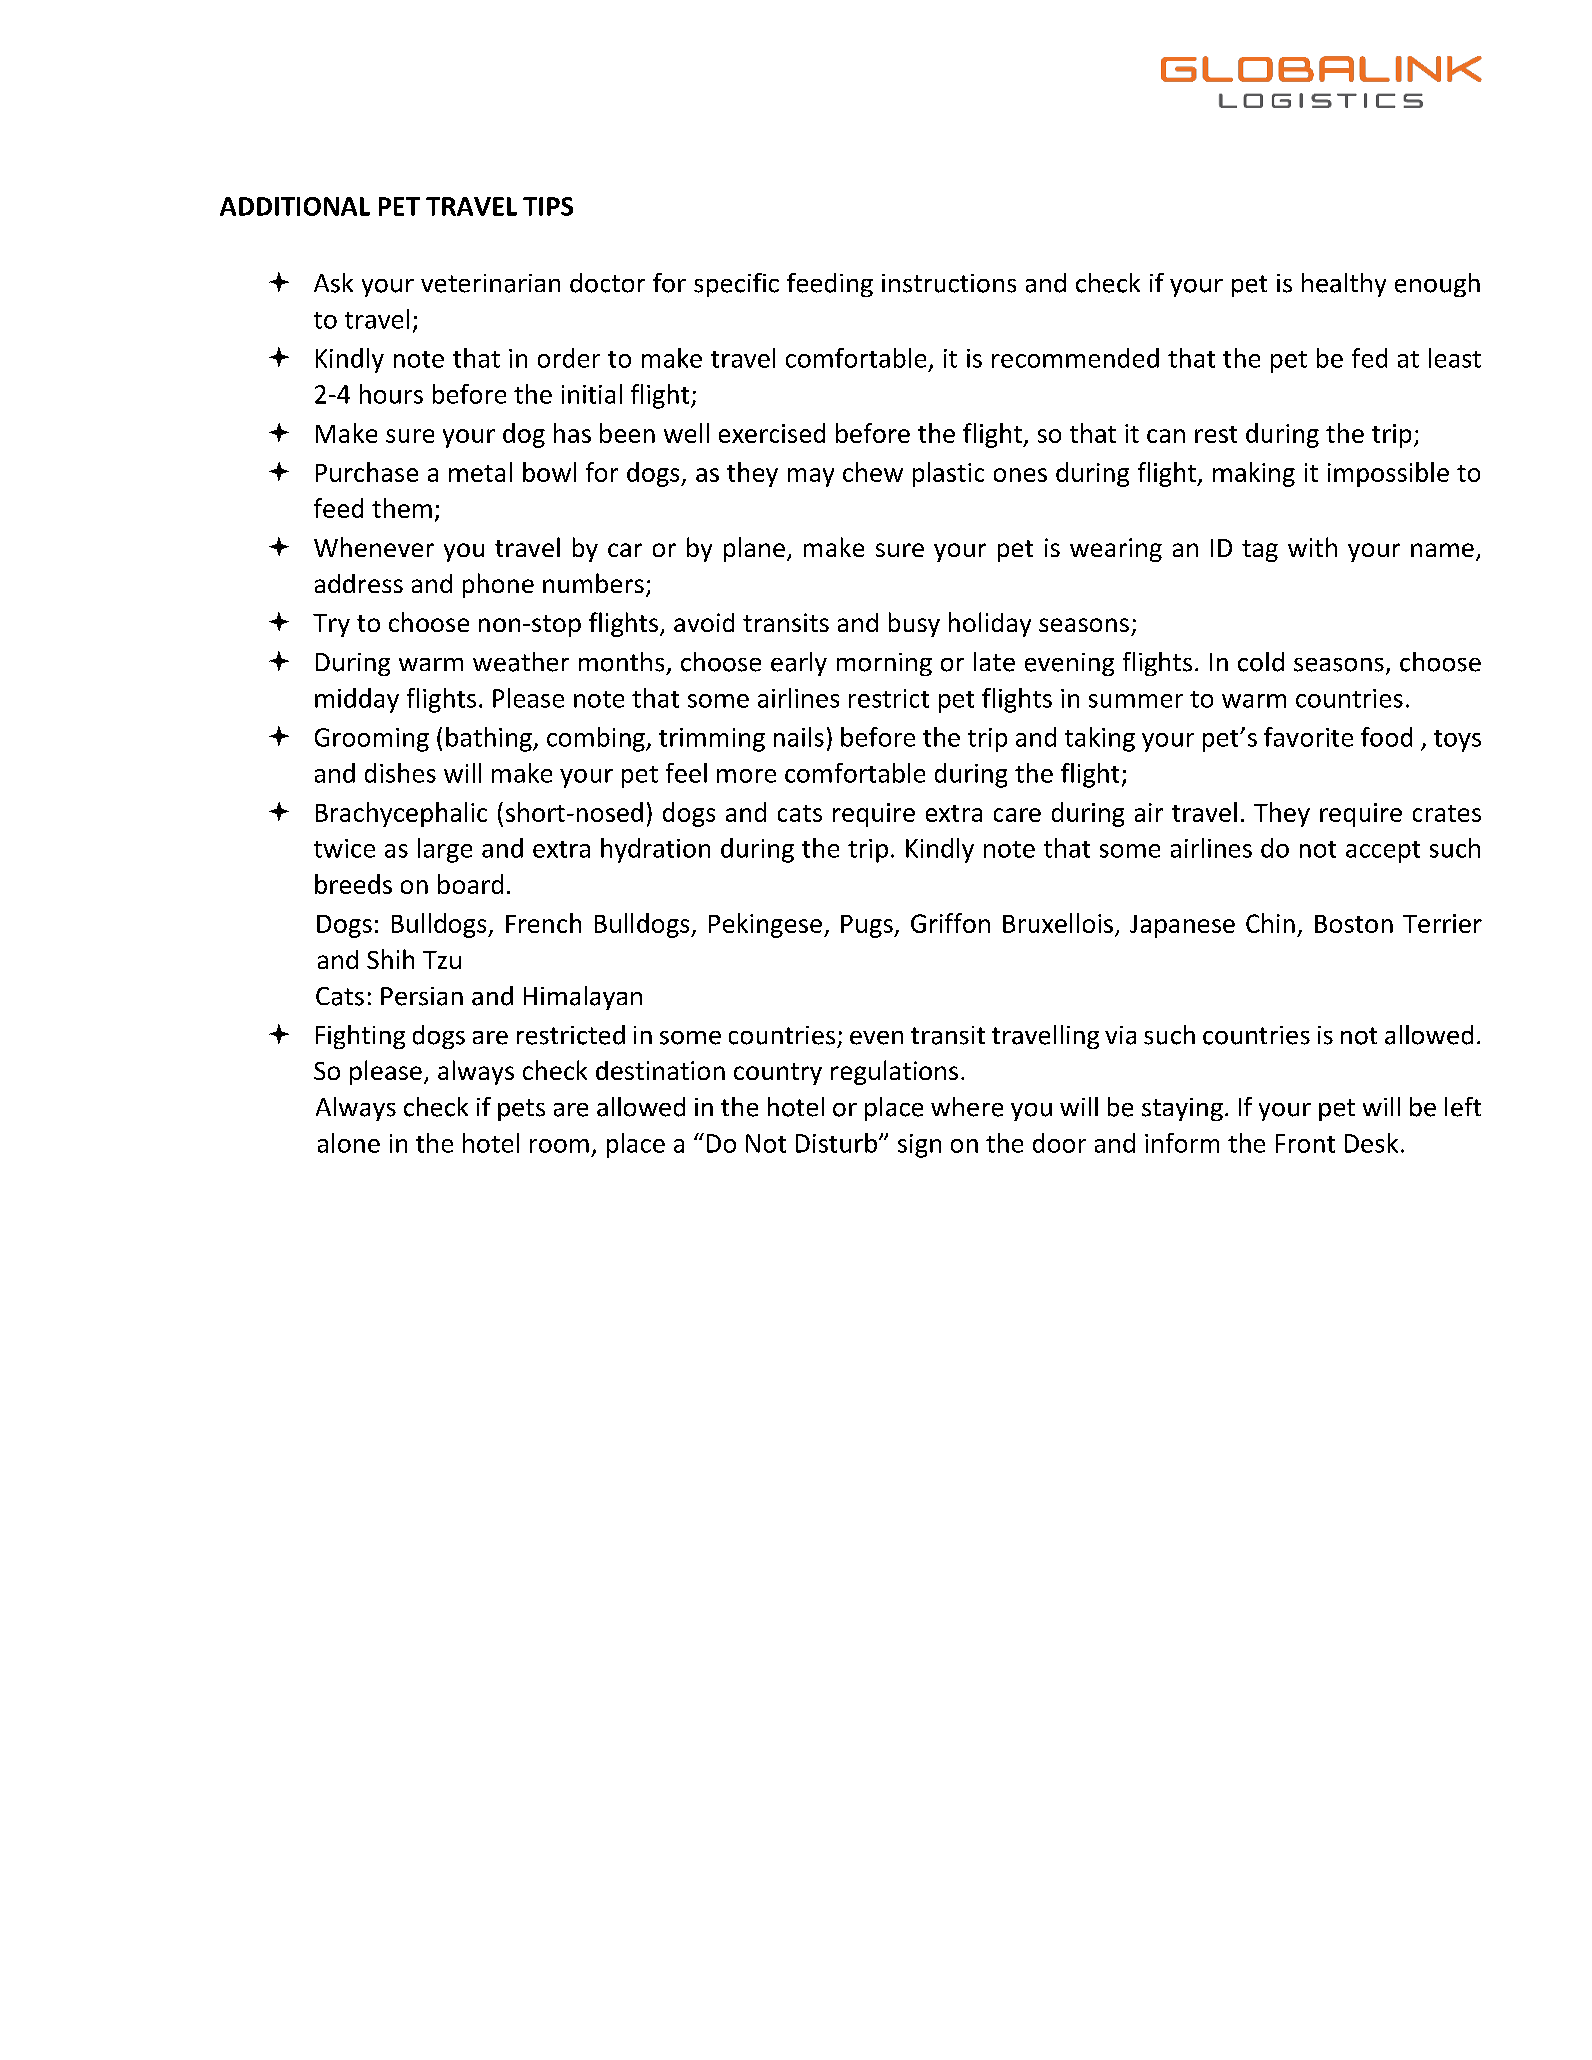 The image size is (1592, 2060). What do you see at coordinates (873, 472) in the screenshot?
I see `chew` at bounding box center [873, 472].
